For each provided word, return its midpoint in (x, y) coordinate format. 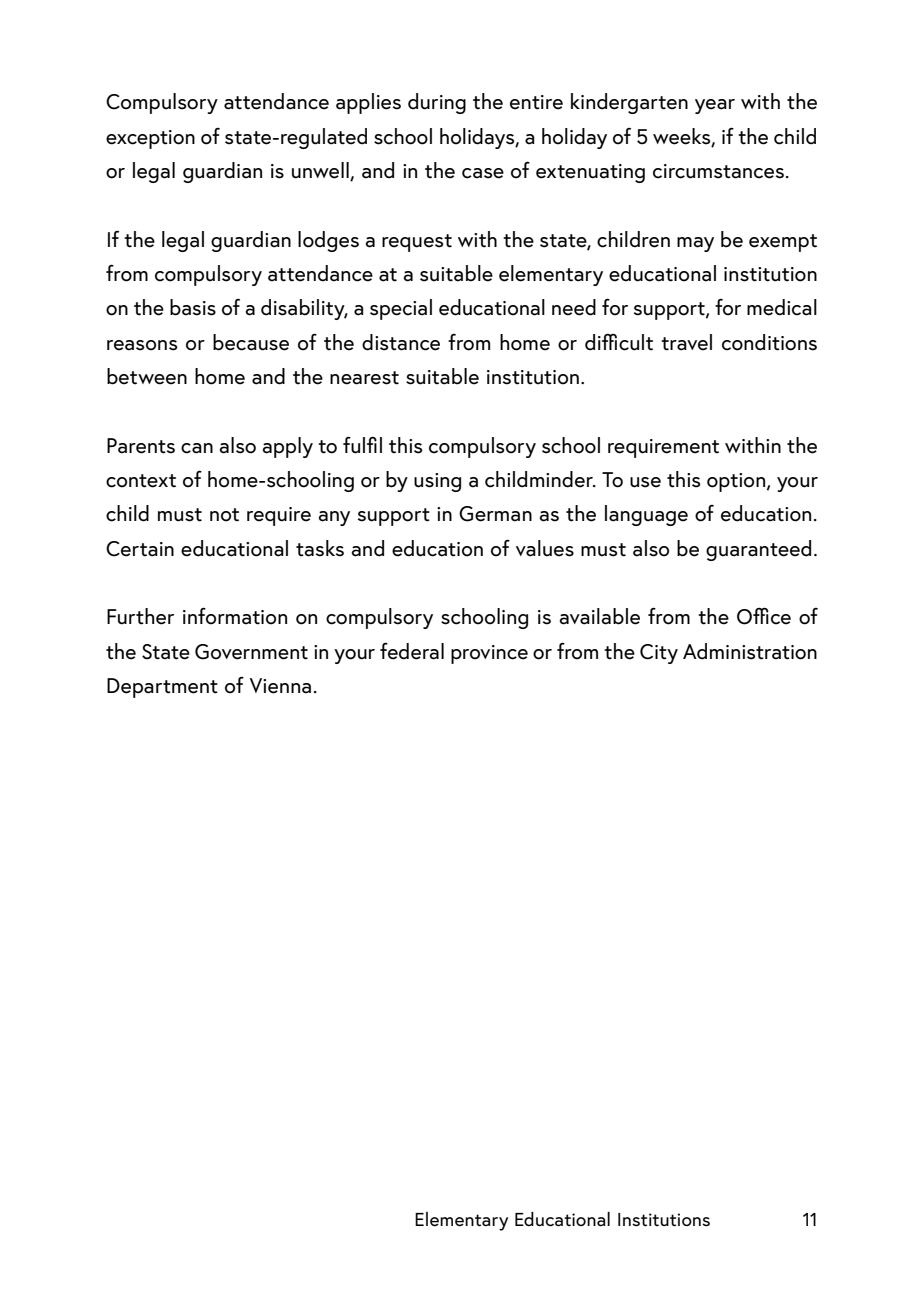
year (715, 106)
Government (251, 652)
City (659, 654)
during (437, 103)
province (489, 654)
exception (150, 139)
